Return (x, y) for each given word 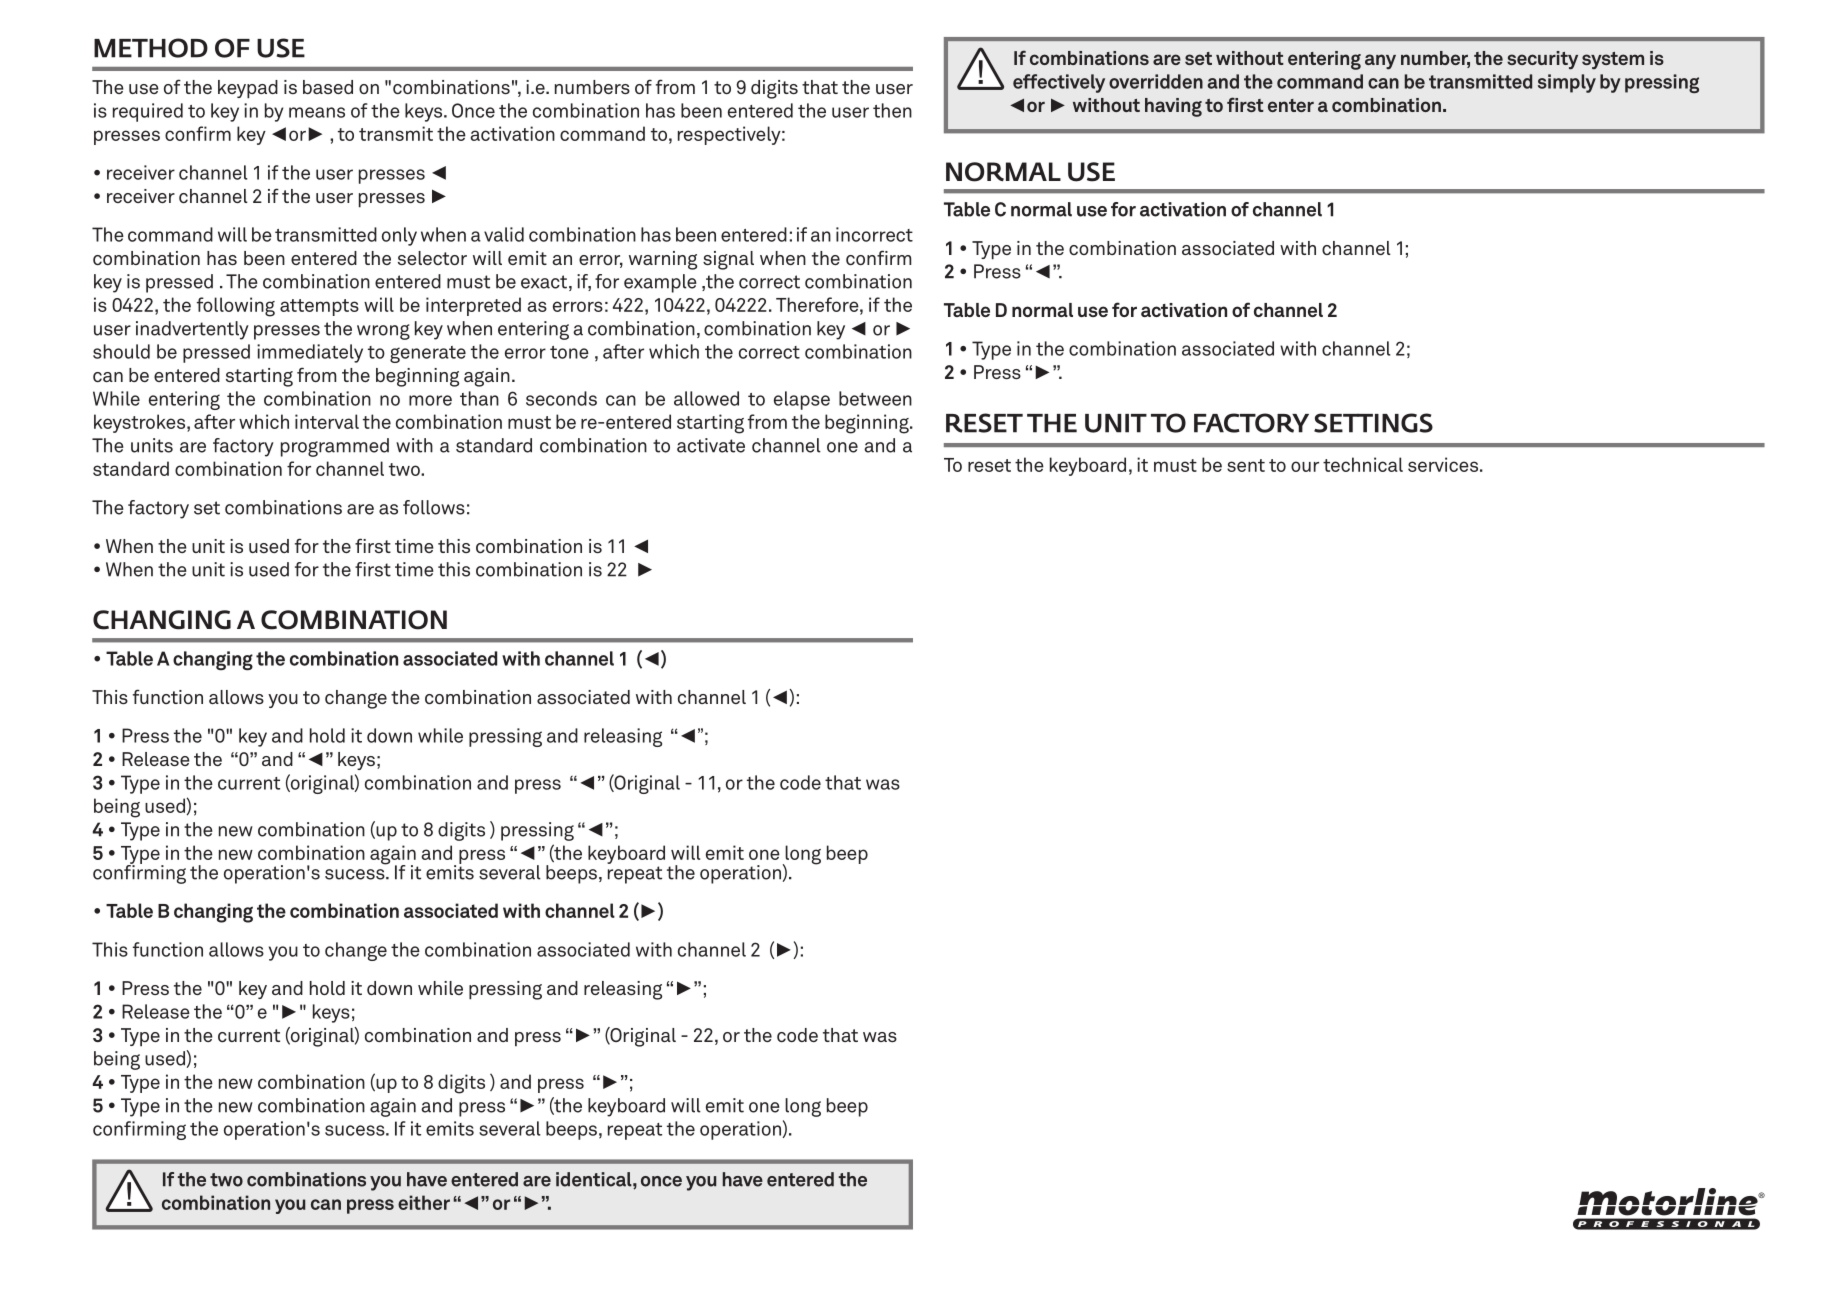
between (875, 398)
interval (327, 421)
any (1380, 62)
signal (728, 260)
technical (1363, 464)
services (1443, 464)
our (1305, 466)
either (424, 1202)
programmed (335, 447)
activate (711, 445)
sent (1246, 465)
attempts (319, 307)
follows (434, 507)
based (328, 87)
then (892, 110)
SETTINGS (1373, 423)
